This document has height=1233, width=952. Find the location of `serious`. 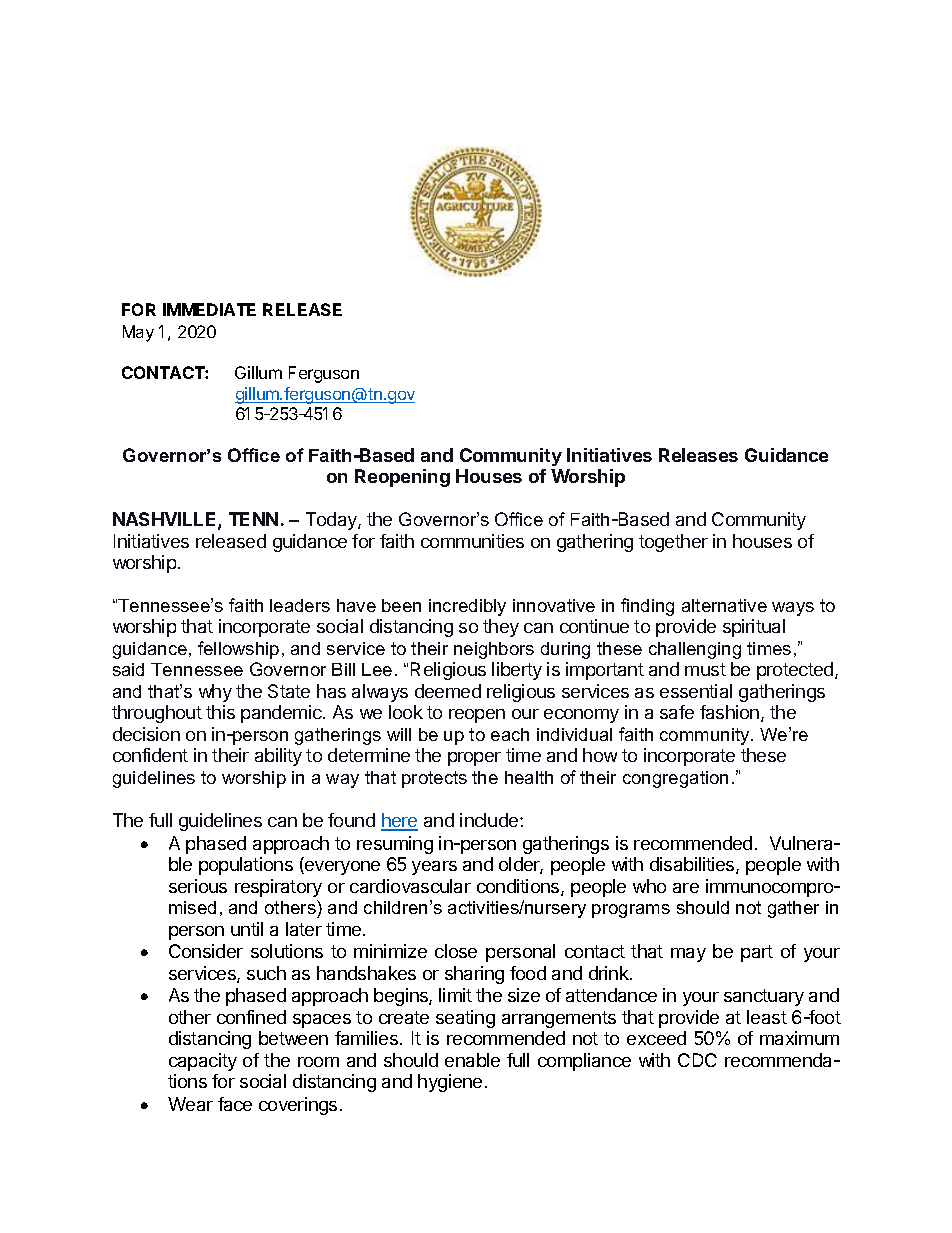

serious is located at coordinates (198, 886).
